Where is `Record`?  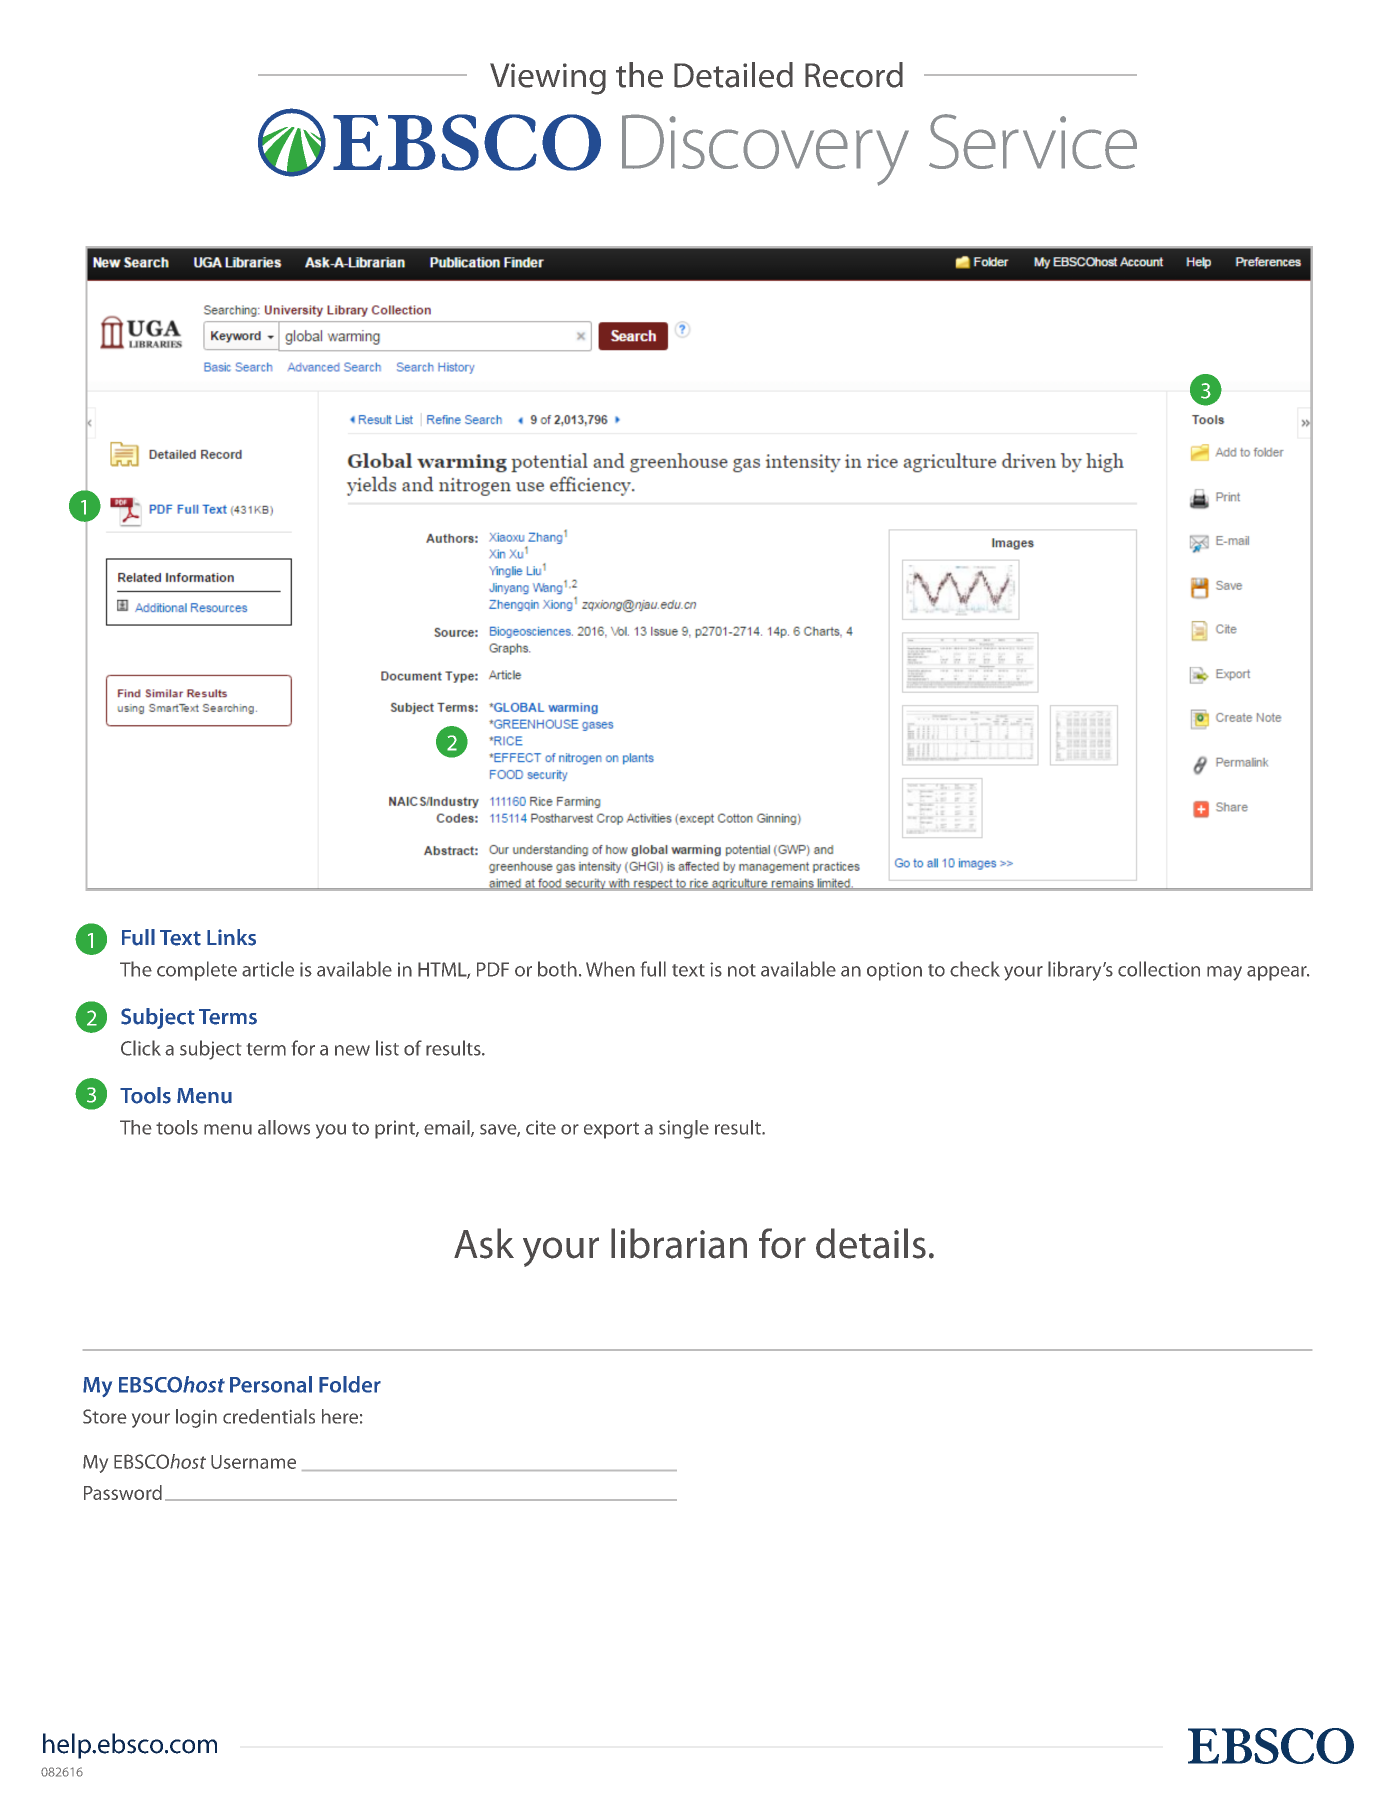
Record is located at coordinates (854, 75).
